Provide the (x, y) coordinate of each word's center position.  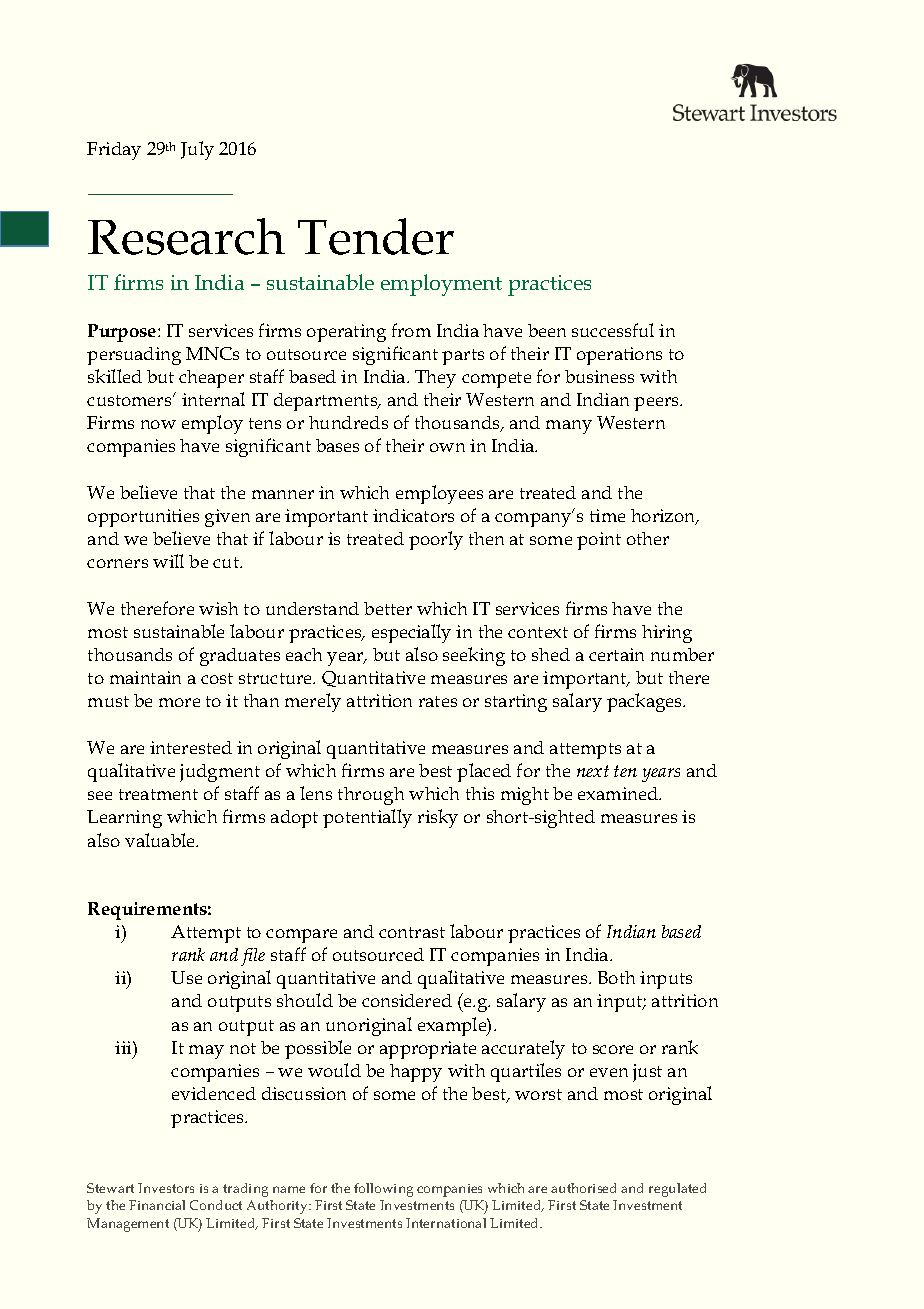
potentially (367, 818)
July (197, 150)
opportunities (143, 518)
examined (619, 793)
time (607, 515)
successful (613, 330)
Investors (166, 1188)
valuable (161, 840)
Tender (376, 236)
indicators (413, 515)
